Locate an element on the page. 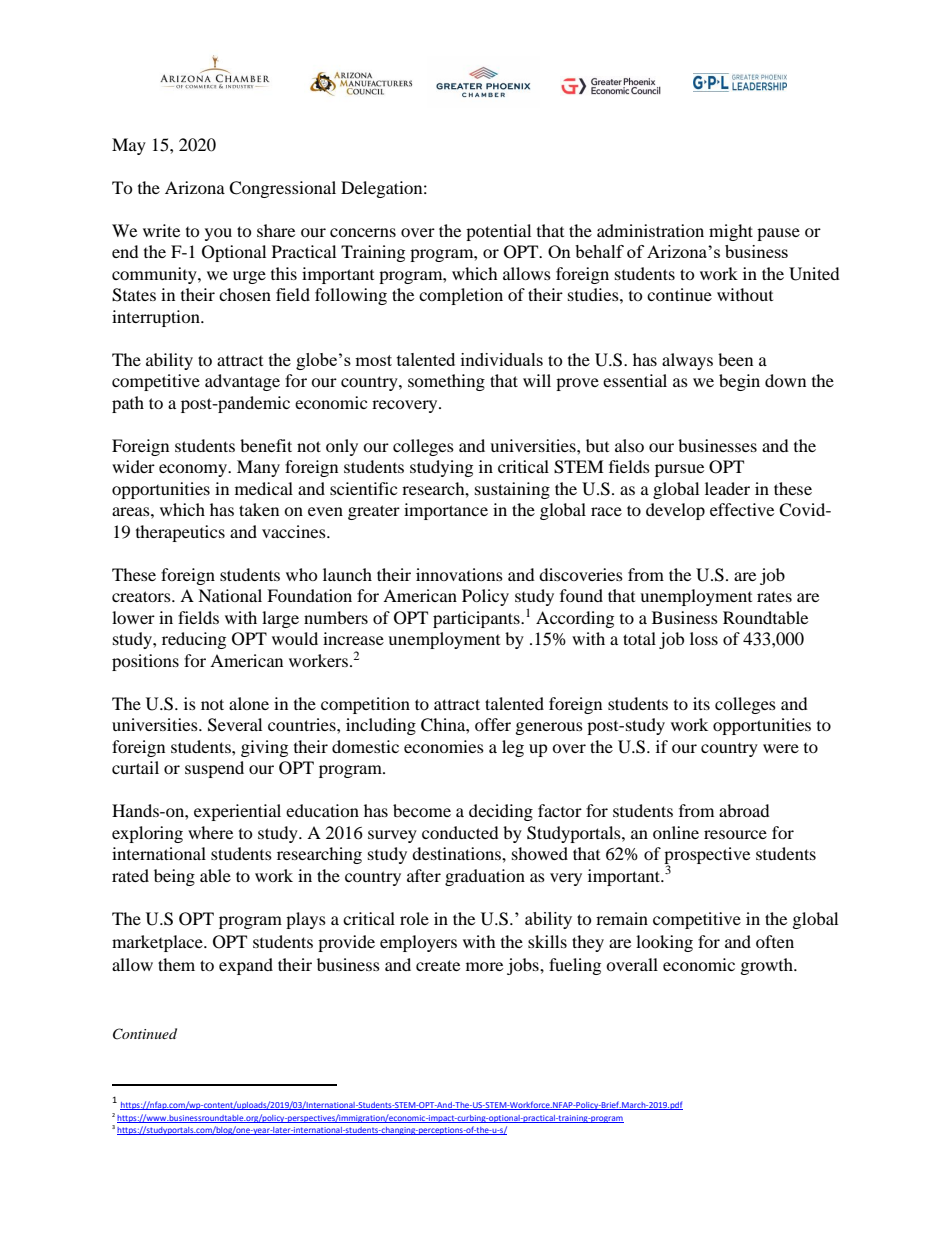 Image resolution: width=952 pixels, height=1233 pixels. alone is located at coordinates (249, 703).
